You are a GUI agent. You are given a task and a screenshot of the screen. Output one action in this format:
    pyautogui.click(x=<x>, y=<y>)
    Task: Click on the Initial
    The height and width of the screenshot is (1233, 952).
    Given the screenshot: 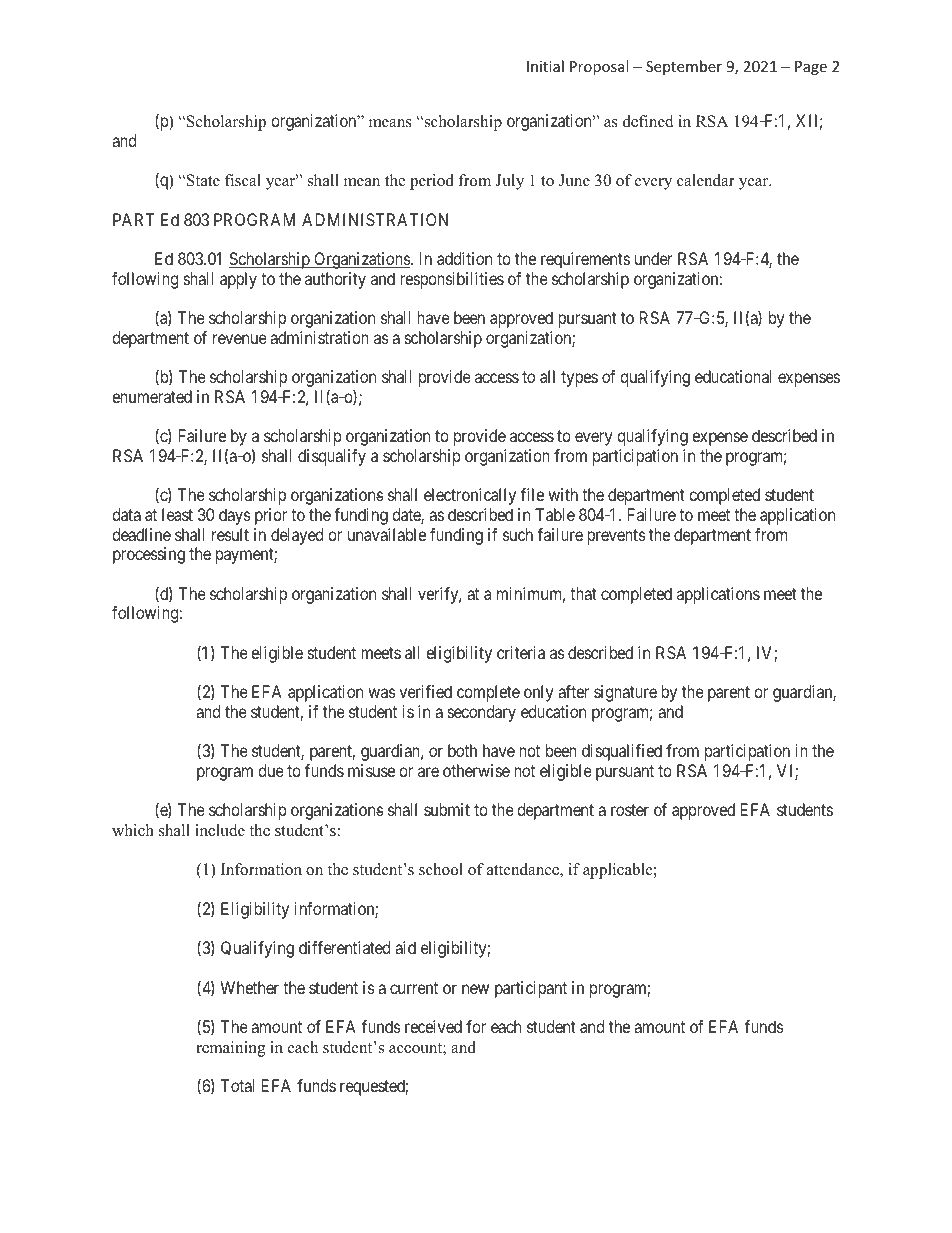 What is the action you would take?
    pyautogui.click(x=545, y=66)
